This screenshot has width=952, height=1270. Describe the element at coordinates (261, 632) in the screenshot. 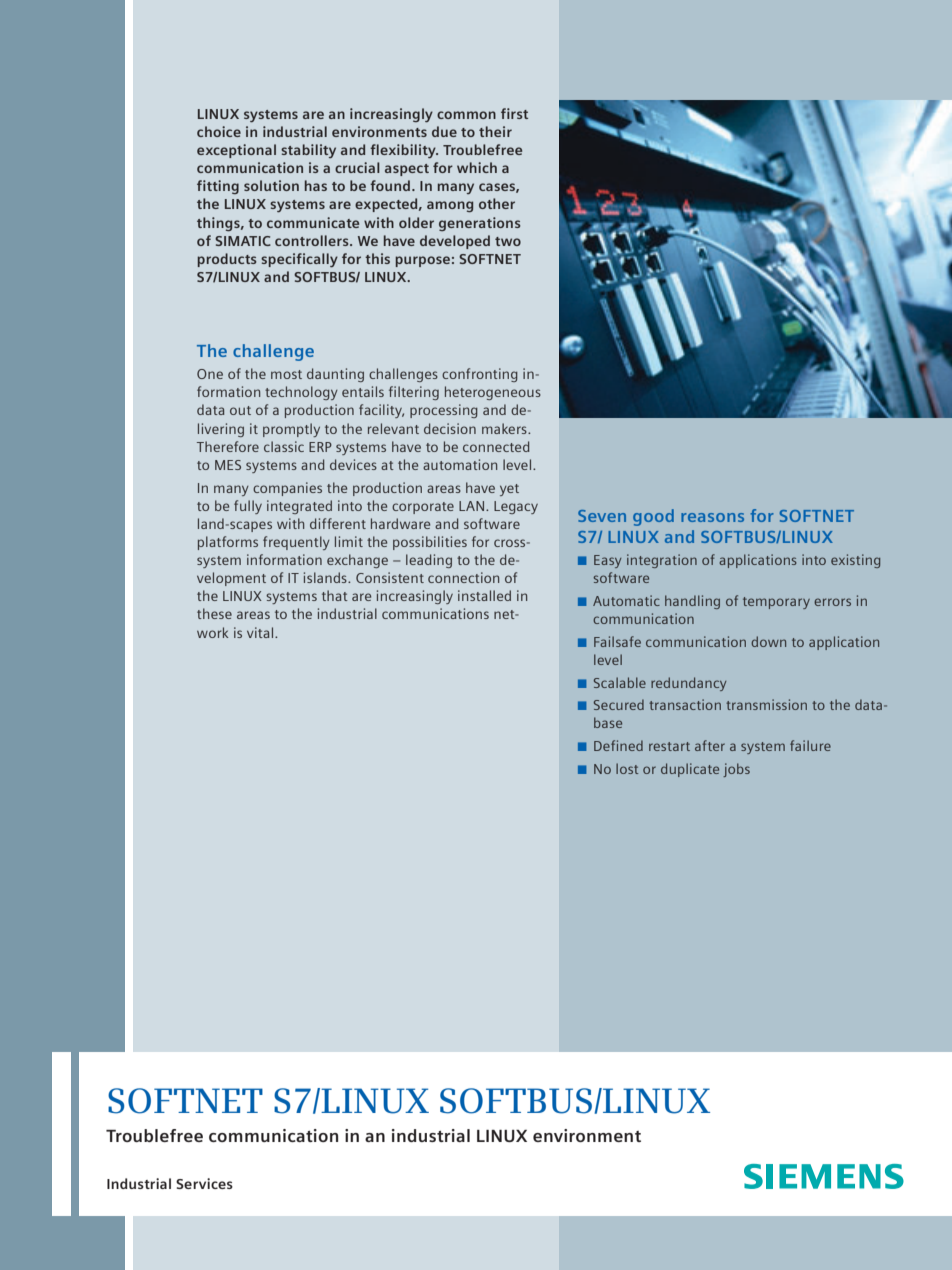

I see `vital` at that location.
